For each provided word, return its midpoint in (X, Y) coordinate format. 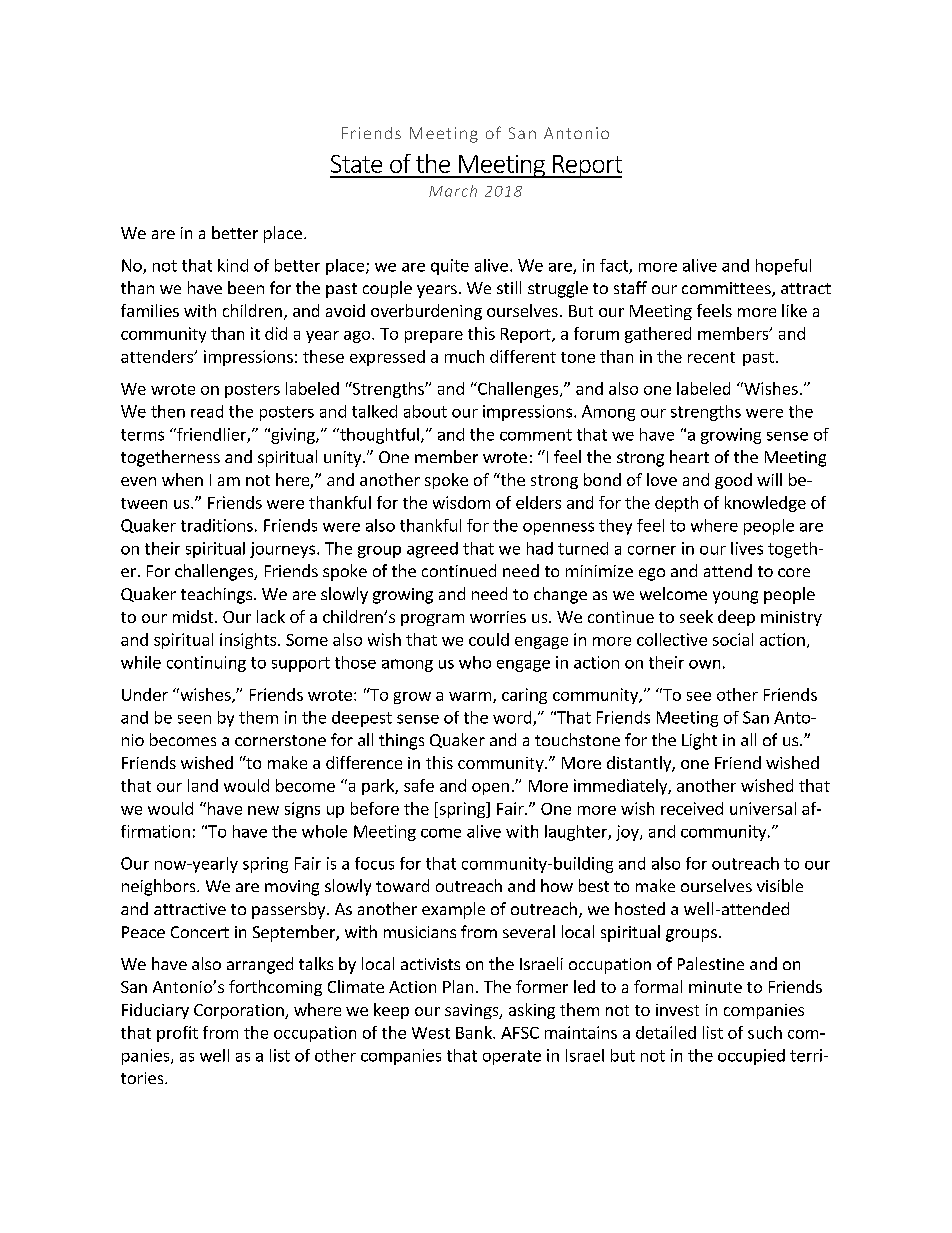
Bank (475, 1032)
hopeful (783, 267)
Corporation (240, 1011)
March (453, 191)
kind (233, 265)
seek (696, 616)
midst (194, 616)
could (489, 639)
